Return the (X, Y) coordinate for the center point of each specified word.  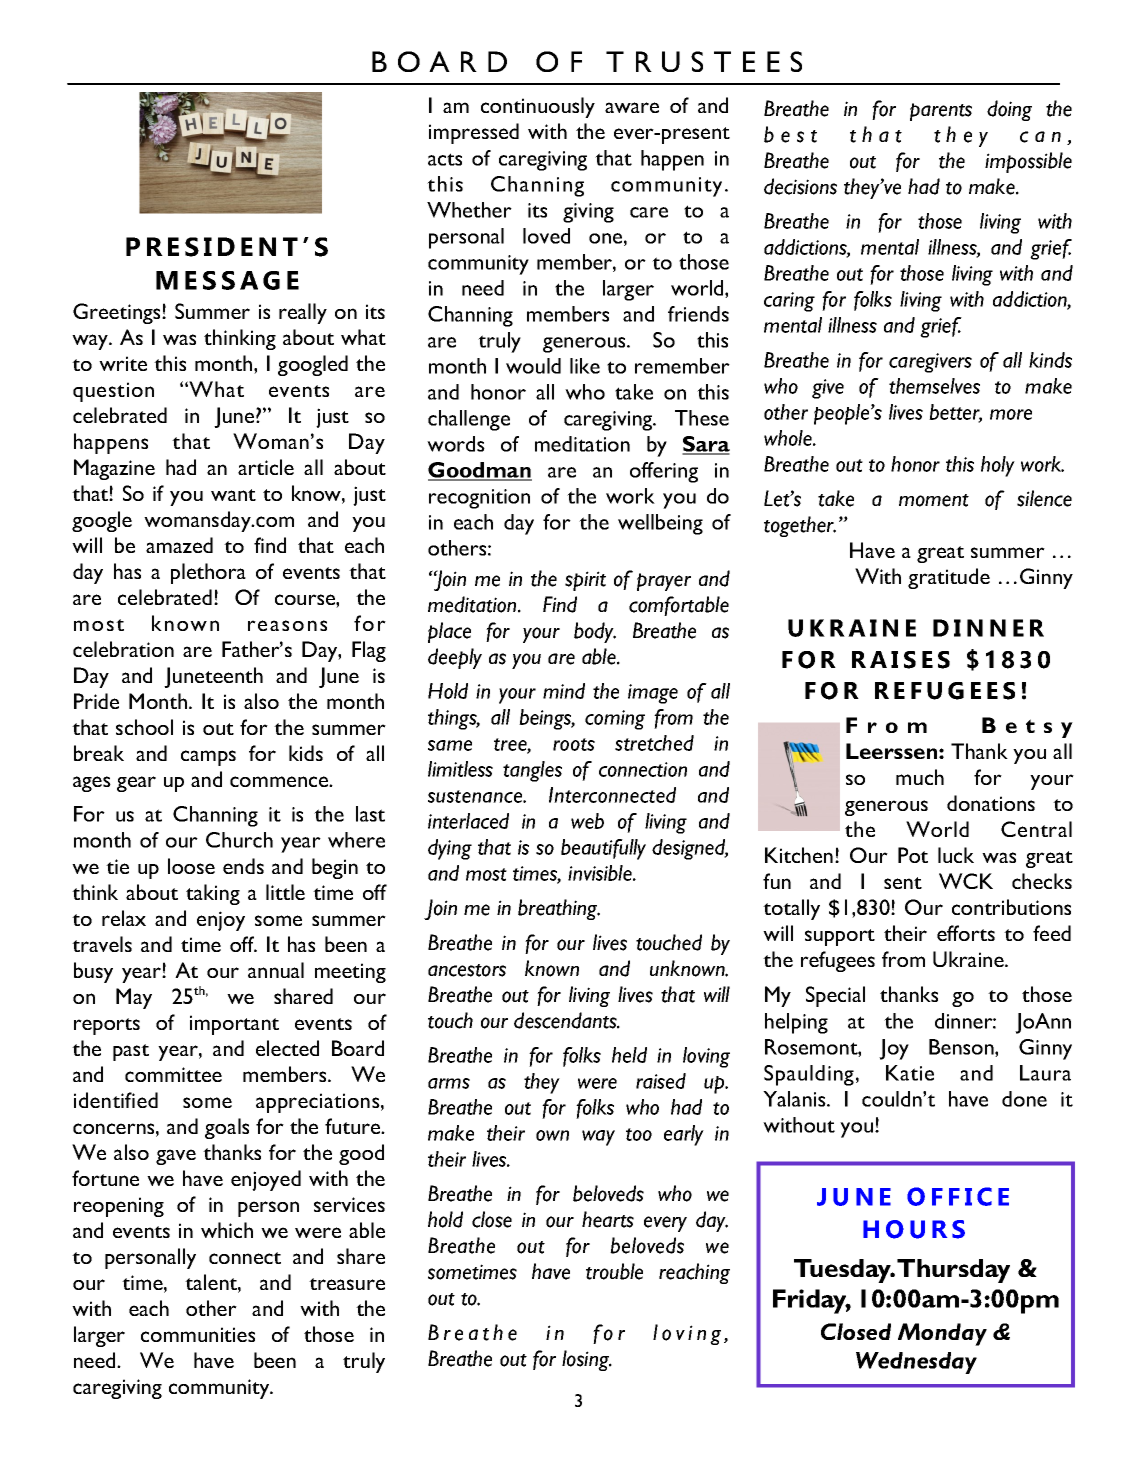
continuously (538, 107)
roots (574, 744)
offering (664, 472)
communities (198, 1334)
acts (445, 159)
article (266, 467)
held (629, 1055)
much (920, 777)
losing (587, 1360)
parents (941, 112)
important (234, 1025)
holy (998, 466)
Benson (962, 1048)
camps (208, 758)
